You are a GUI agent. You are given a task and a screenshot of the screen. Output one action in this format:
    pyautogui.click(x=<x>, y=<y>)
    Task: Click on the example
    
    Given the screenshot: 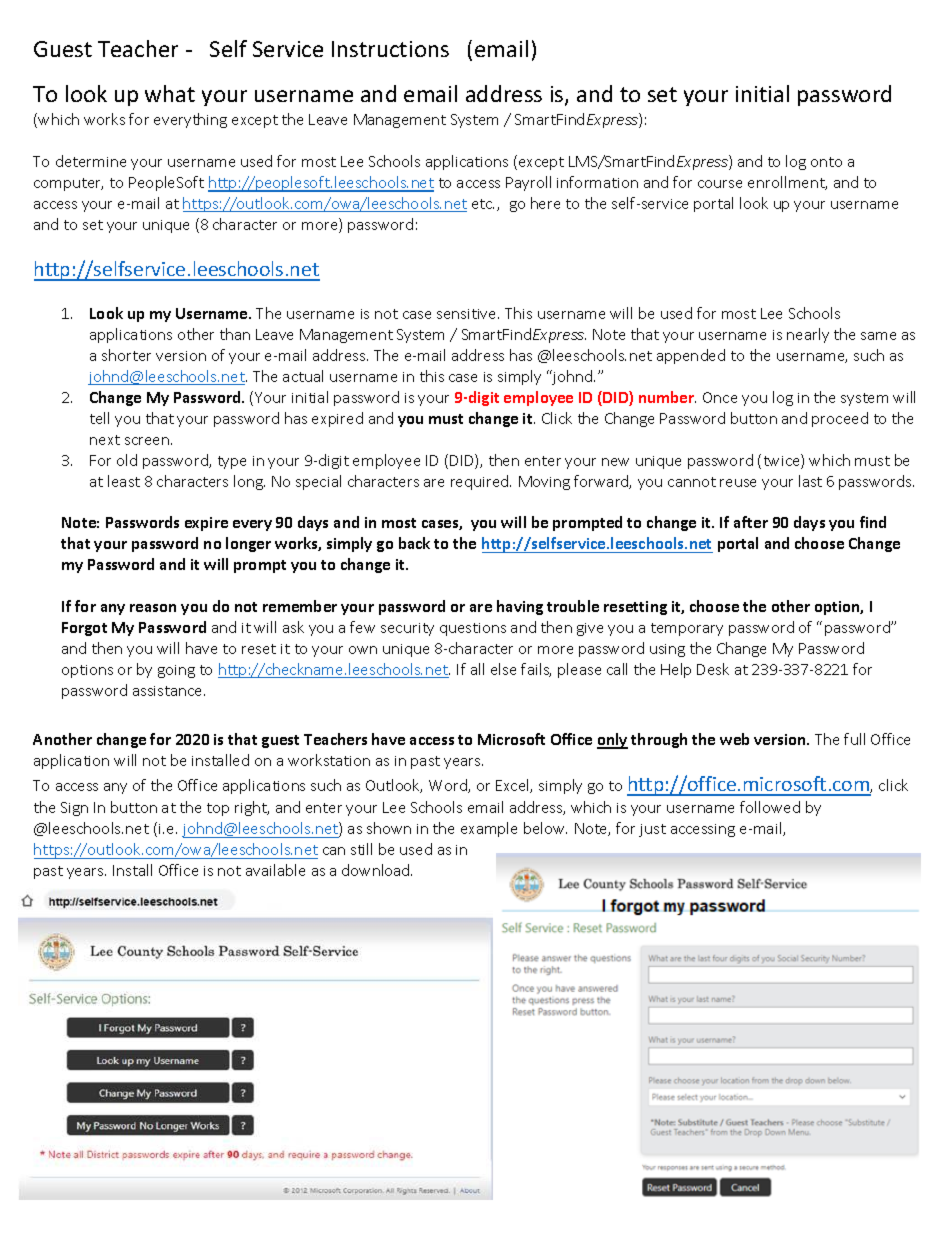 What is the action you would take?
    pyautogui.click(x=489, y=829)
